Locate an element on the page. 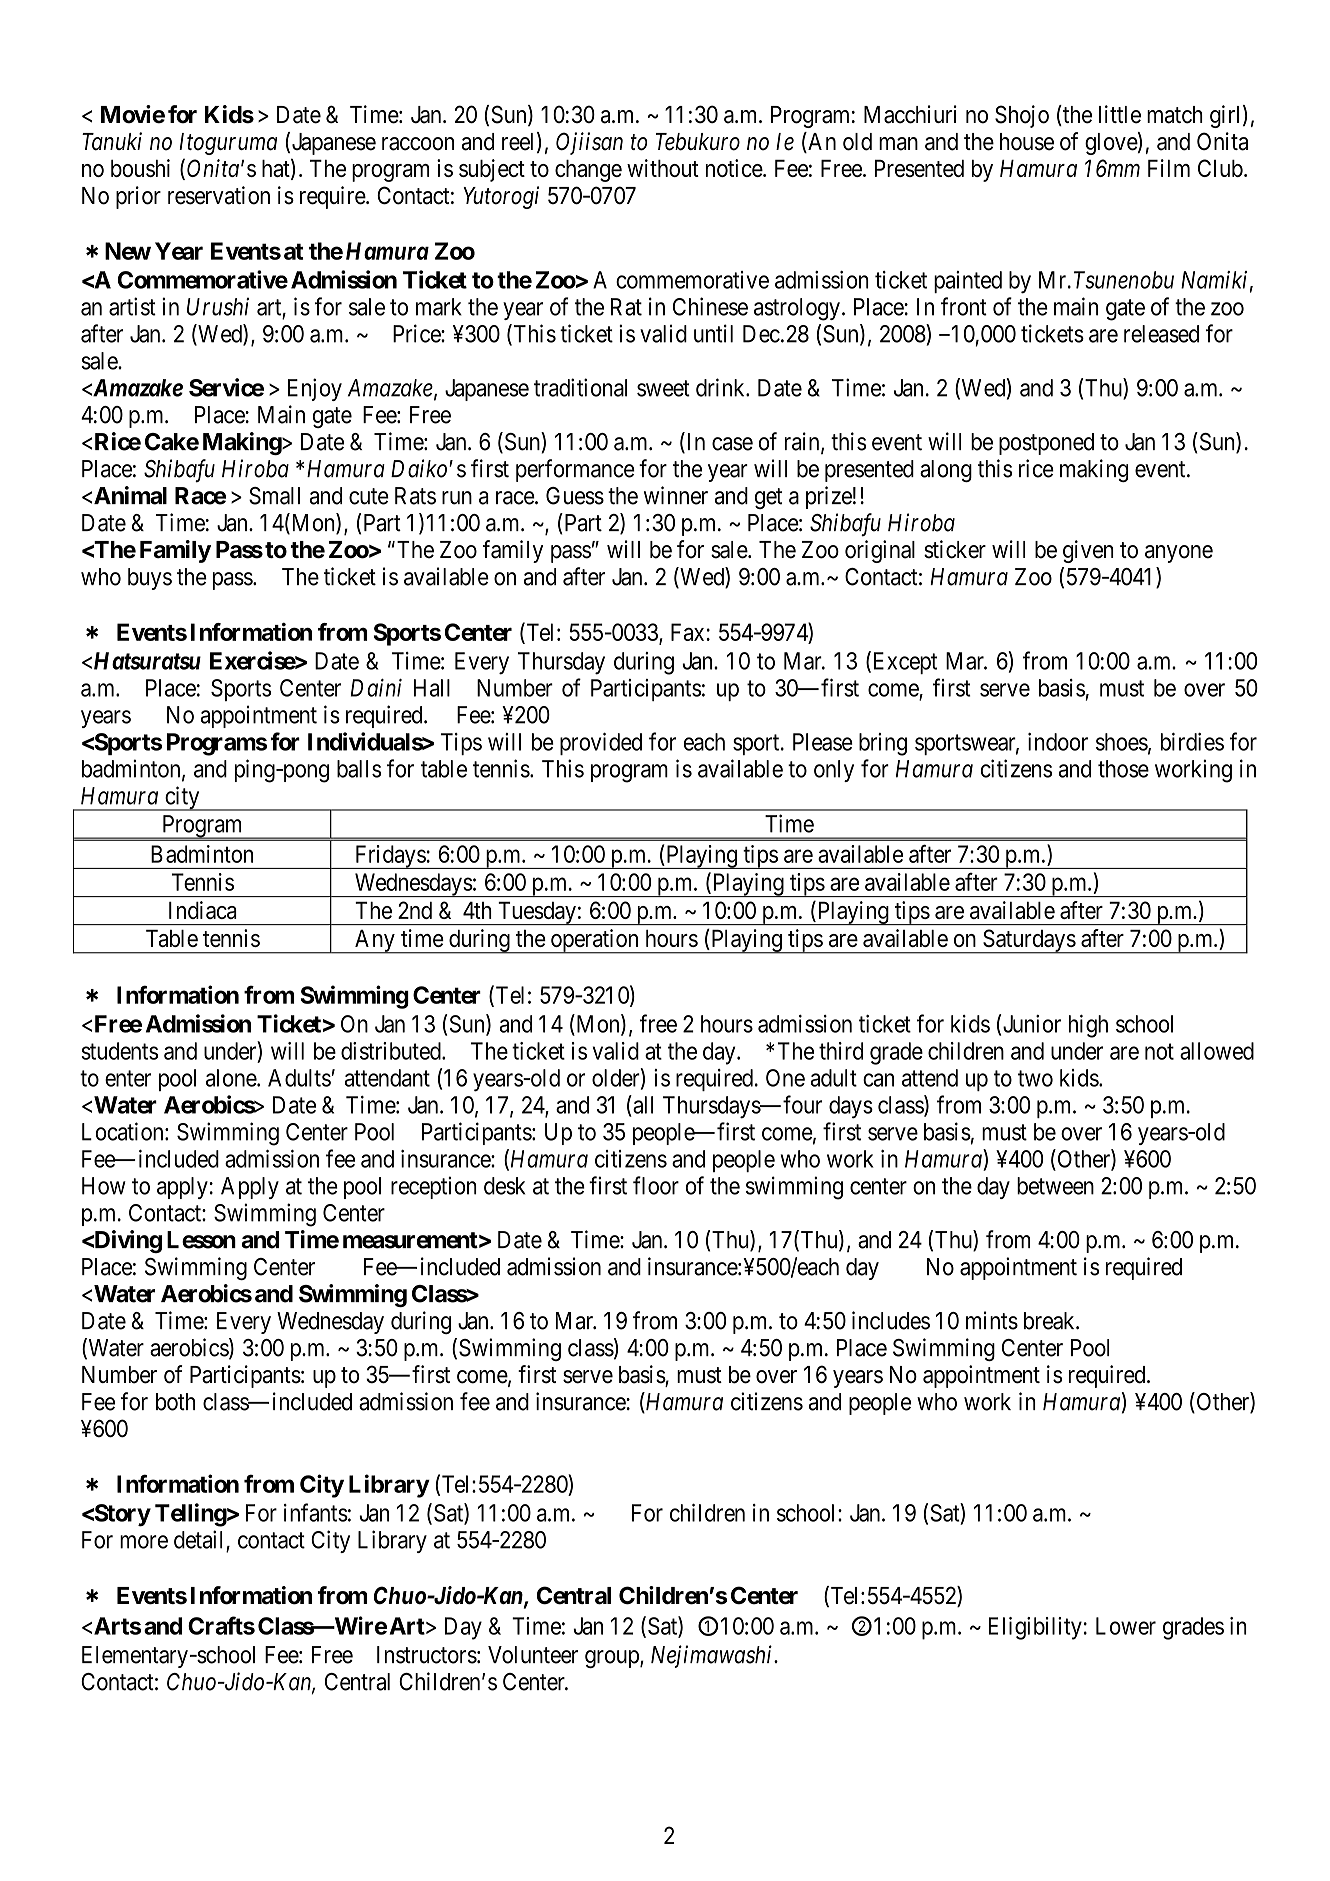 This page has width=1330, height=1881. floor is located at coordinates (656, 1185).
